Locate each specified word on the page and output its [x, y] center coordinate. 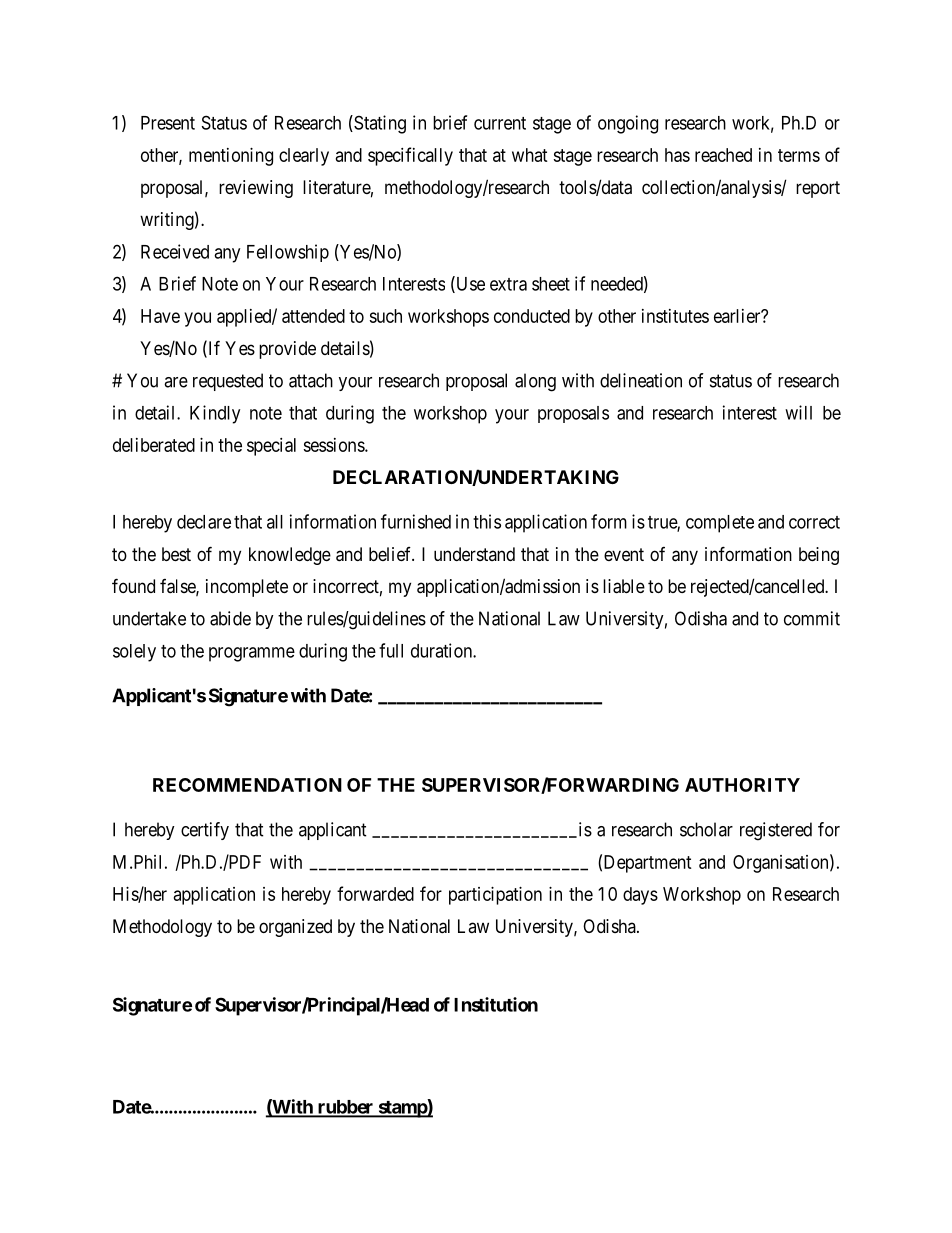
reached [723, 155]
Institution [496, 1004]
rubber [345, 1108]
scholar [706, 829]
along [535, 382]
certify [205, 831]
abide [230, 618]
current [500, 123]
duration [442, 650]
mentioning [231, 157]
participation [495, 896]
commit [812, 618]
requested [228, 382]
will [798, 412]
